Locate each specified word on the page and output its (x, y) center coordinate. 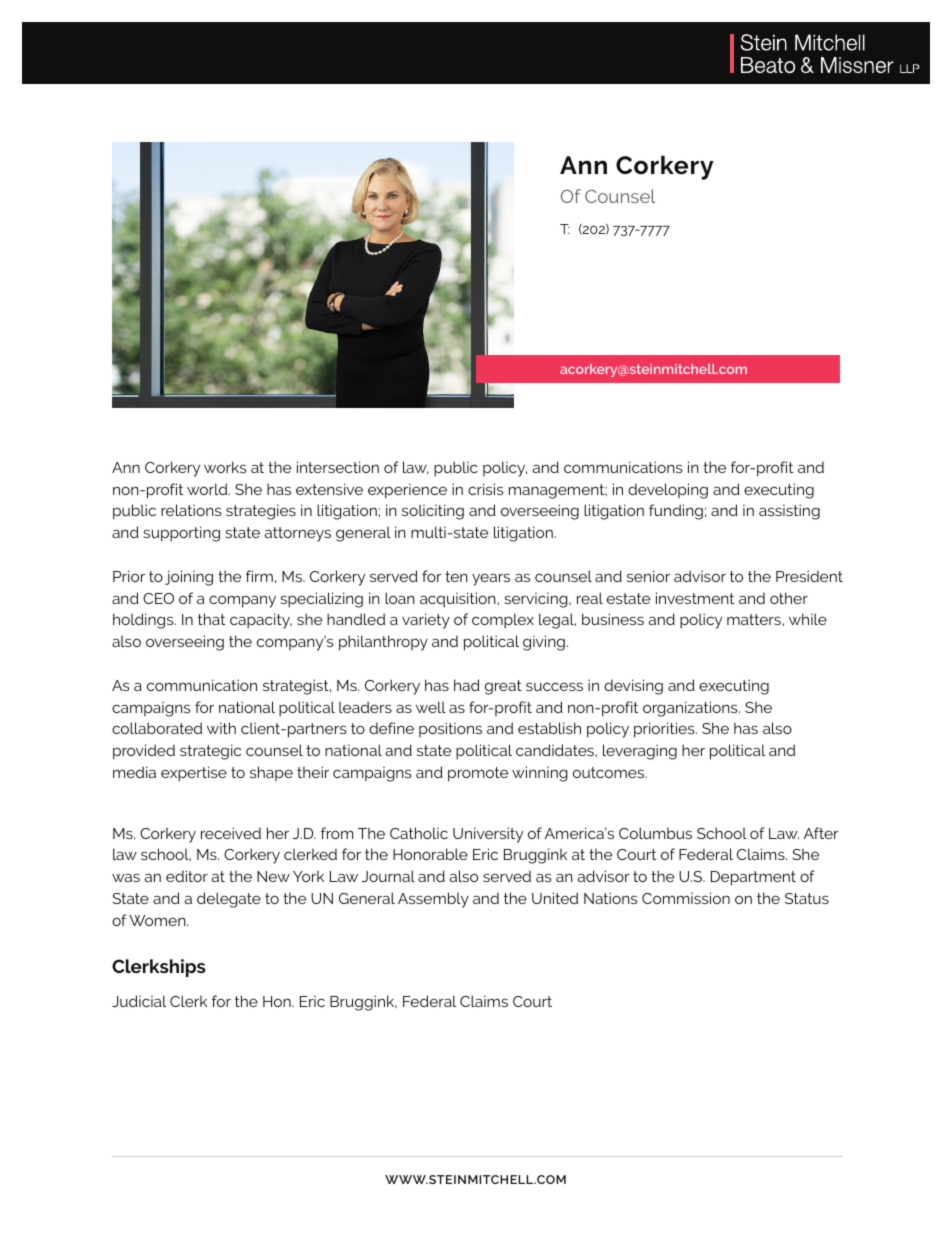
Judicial (139, 1001)
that (211, 619)
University (488, 835)
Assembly (433, 900)
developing (668, 491)
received (231, 833)
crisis (485, 489)
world (208, 489)
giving (544, 643)
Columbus (655, 833)
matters (755, 619)
